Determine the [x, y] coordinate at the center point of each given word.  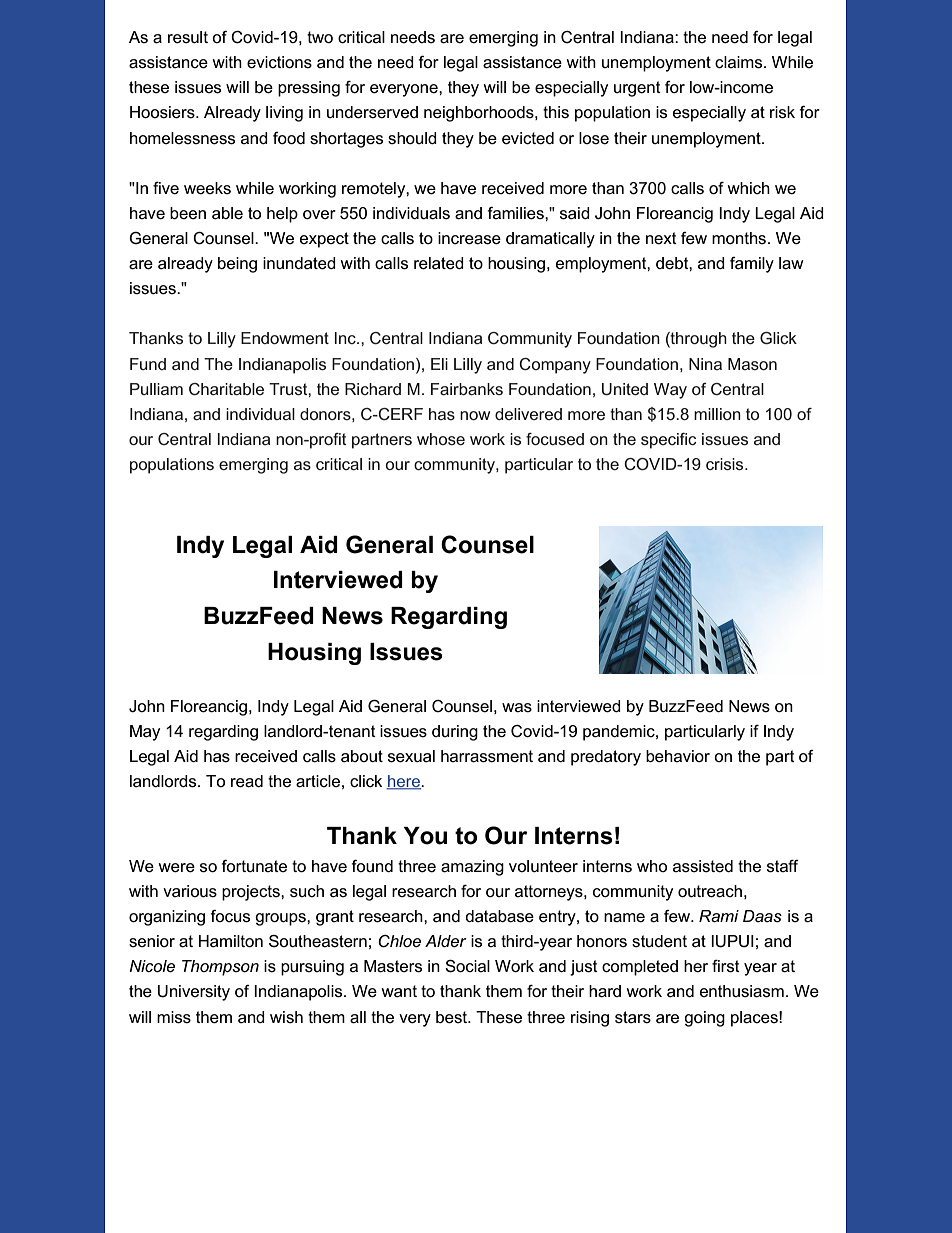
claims [740, 62]
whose [441, 439]
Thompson [220, 968]
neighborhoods [480, 114]
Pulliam [156, 389]
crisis [726, 464]
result [188, 37]
